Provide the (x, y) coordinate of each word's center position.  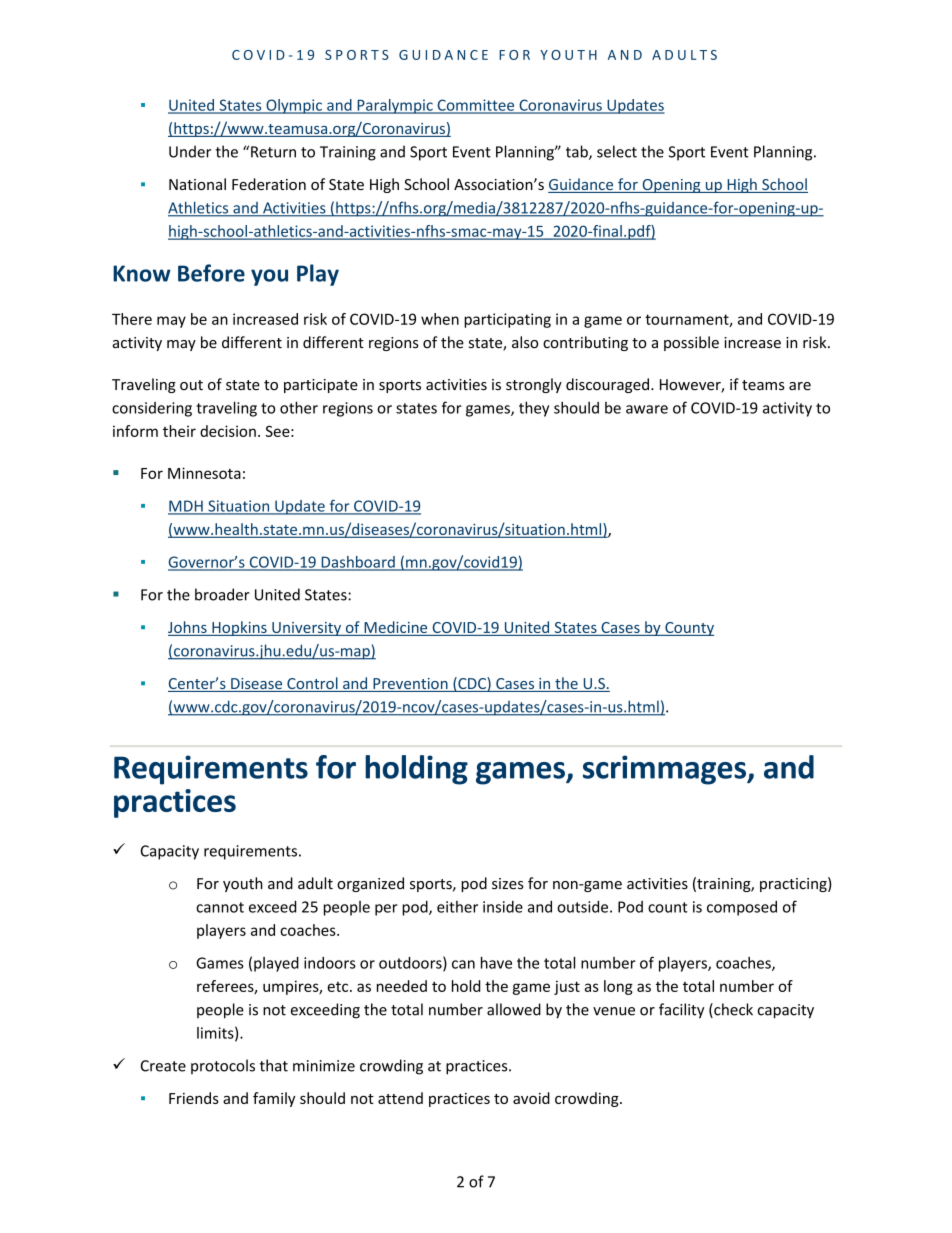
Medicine (396, 628)
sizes (508, 884)
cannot (220, 907)
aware (647, 409)
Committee (476, 106)
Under (190, 151)
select (617, 151)
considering (152, 409)
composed (742, 908)
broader (222, 594)
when (440, 319)
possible (691, 343)
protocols (223, 1066)
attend (400, 1098)
